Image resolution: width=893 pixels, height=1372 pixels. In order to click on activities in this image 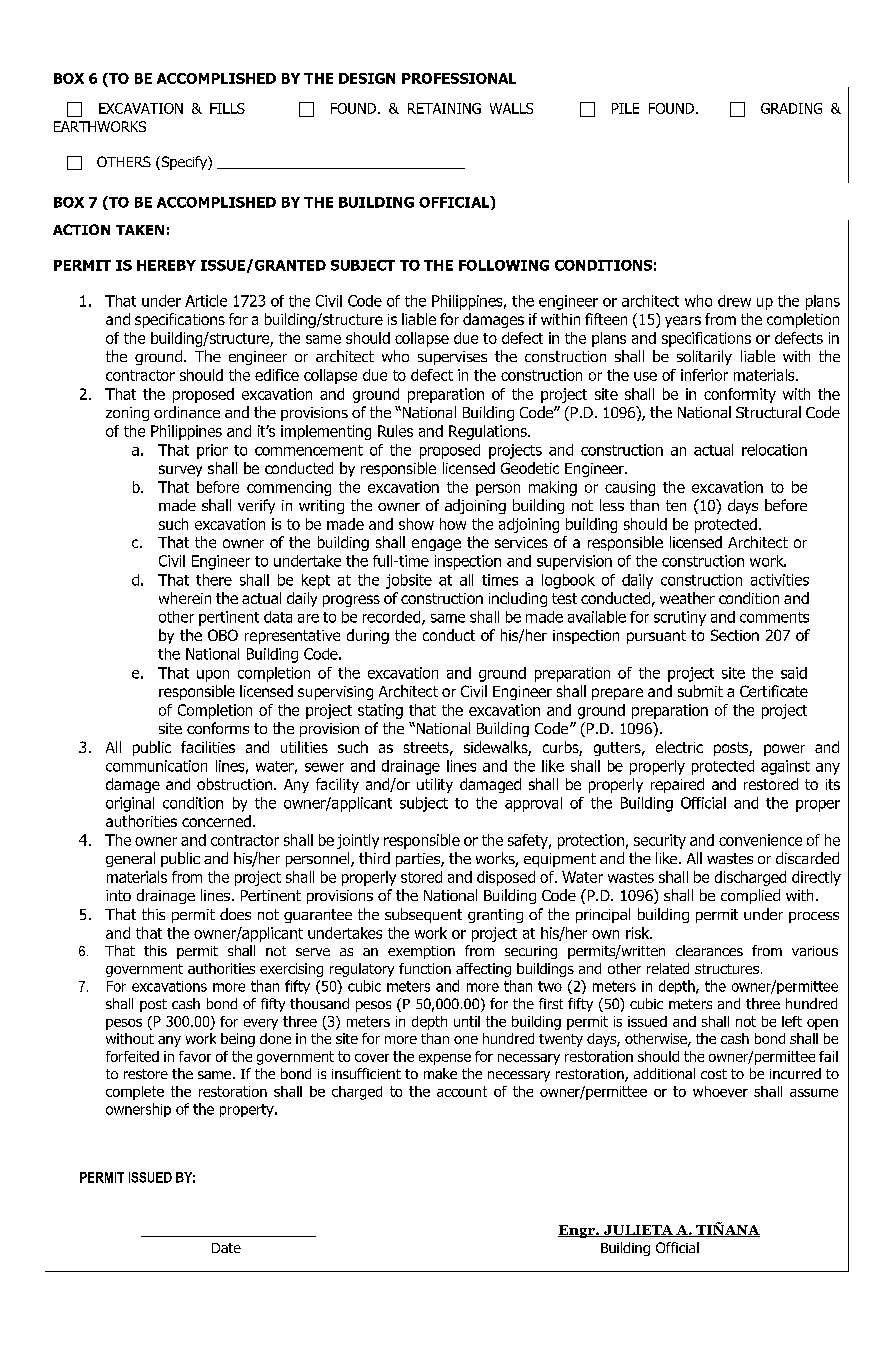, I will do `click(780, 580)`.
